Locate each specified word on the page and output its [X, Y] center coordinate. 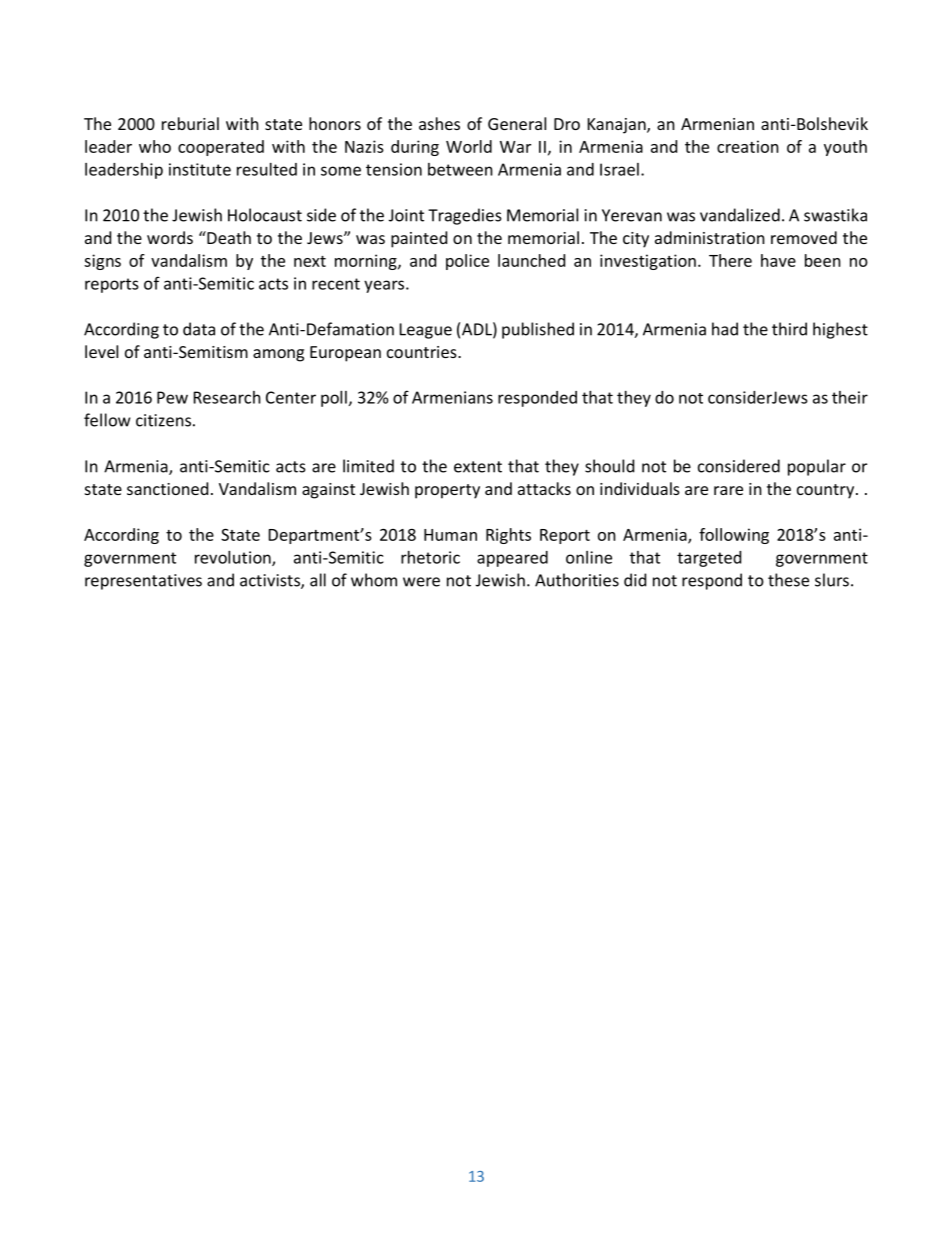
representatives [143, 582]
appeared [512, 559]
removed [804, 237]
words [170, 237]
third [789, 329]
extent [478, 467]
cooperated [221, 148]
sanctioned [167, 488]
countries [423, 352]
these [788, 580]
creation [748, 146]
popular [817, 467]
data [199, 329]
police [467, 262]
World [469, 146]
